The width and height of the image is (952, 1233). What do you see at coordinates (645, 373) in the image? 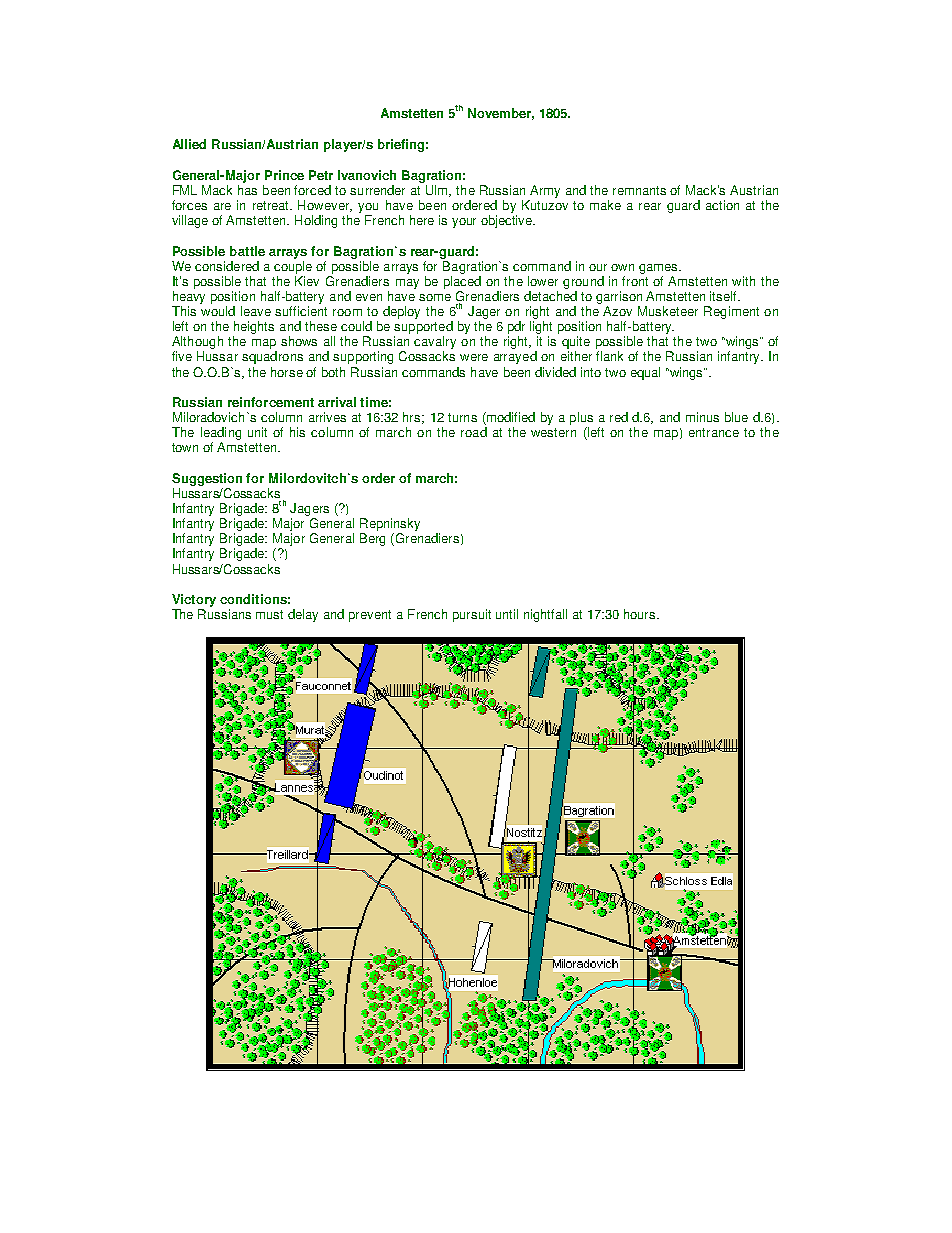
I see `equal` at bounding box center [645, 373].
